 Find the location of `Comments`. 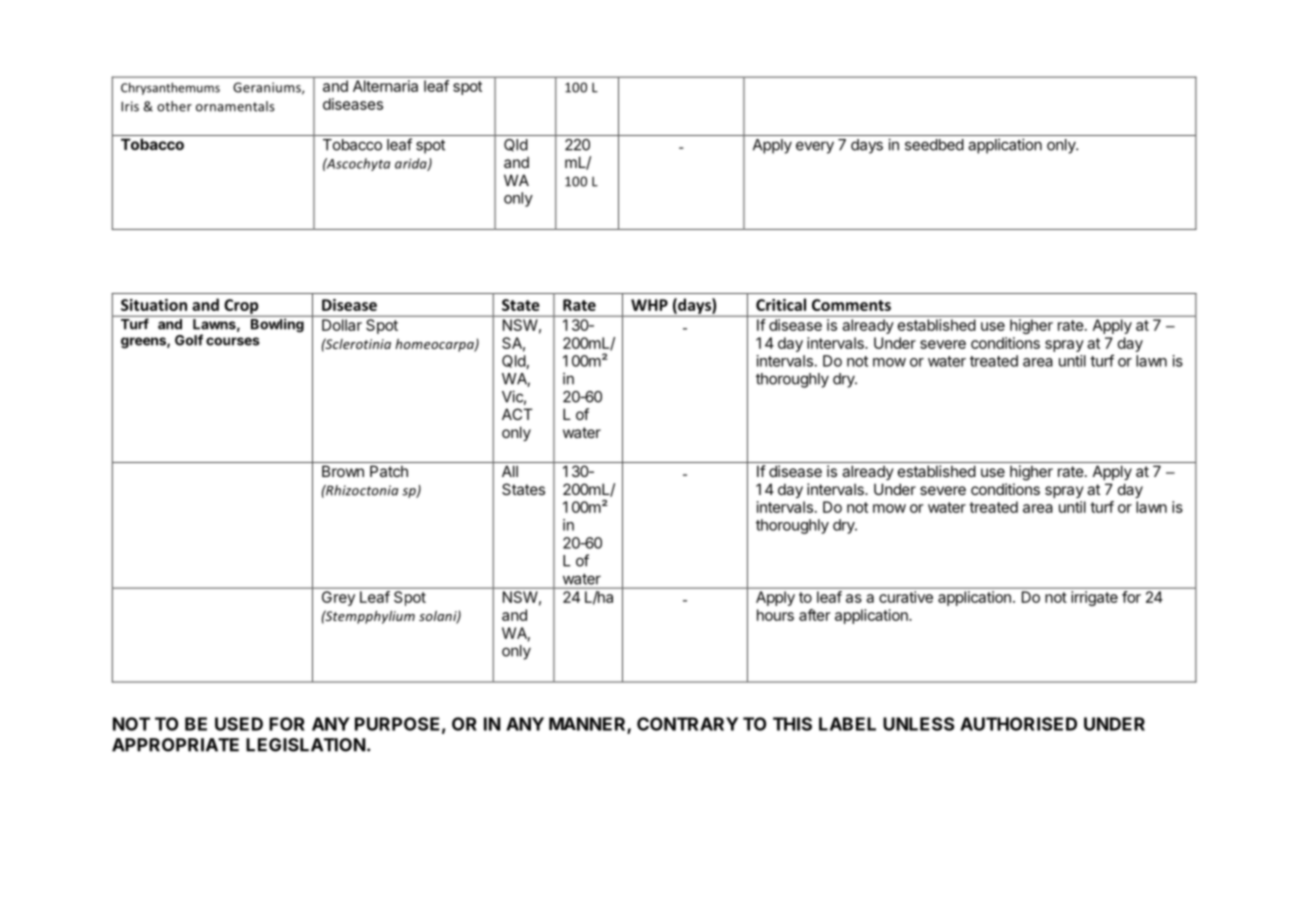

Comments is located at coordinates (851, 305).
